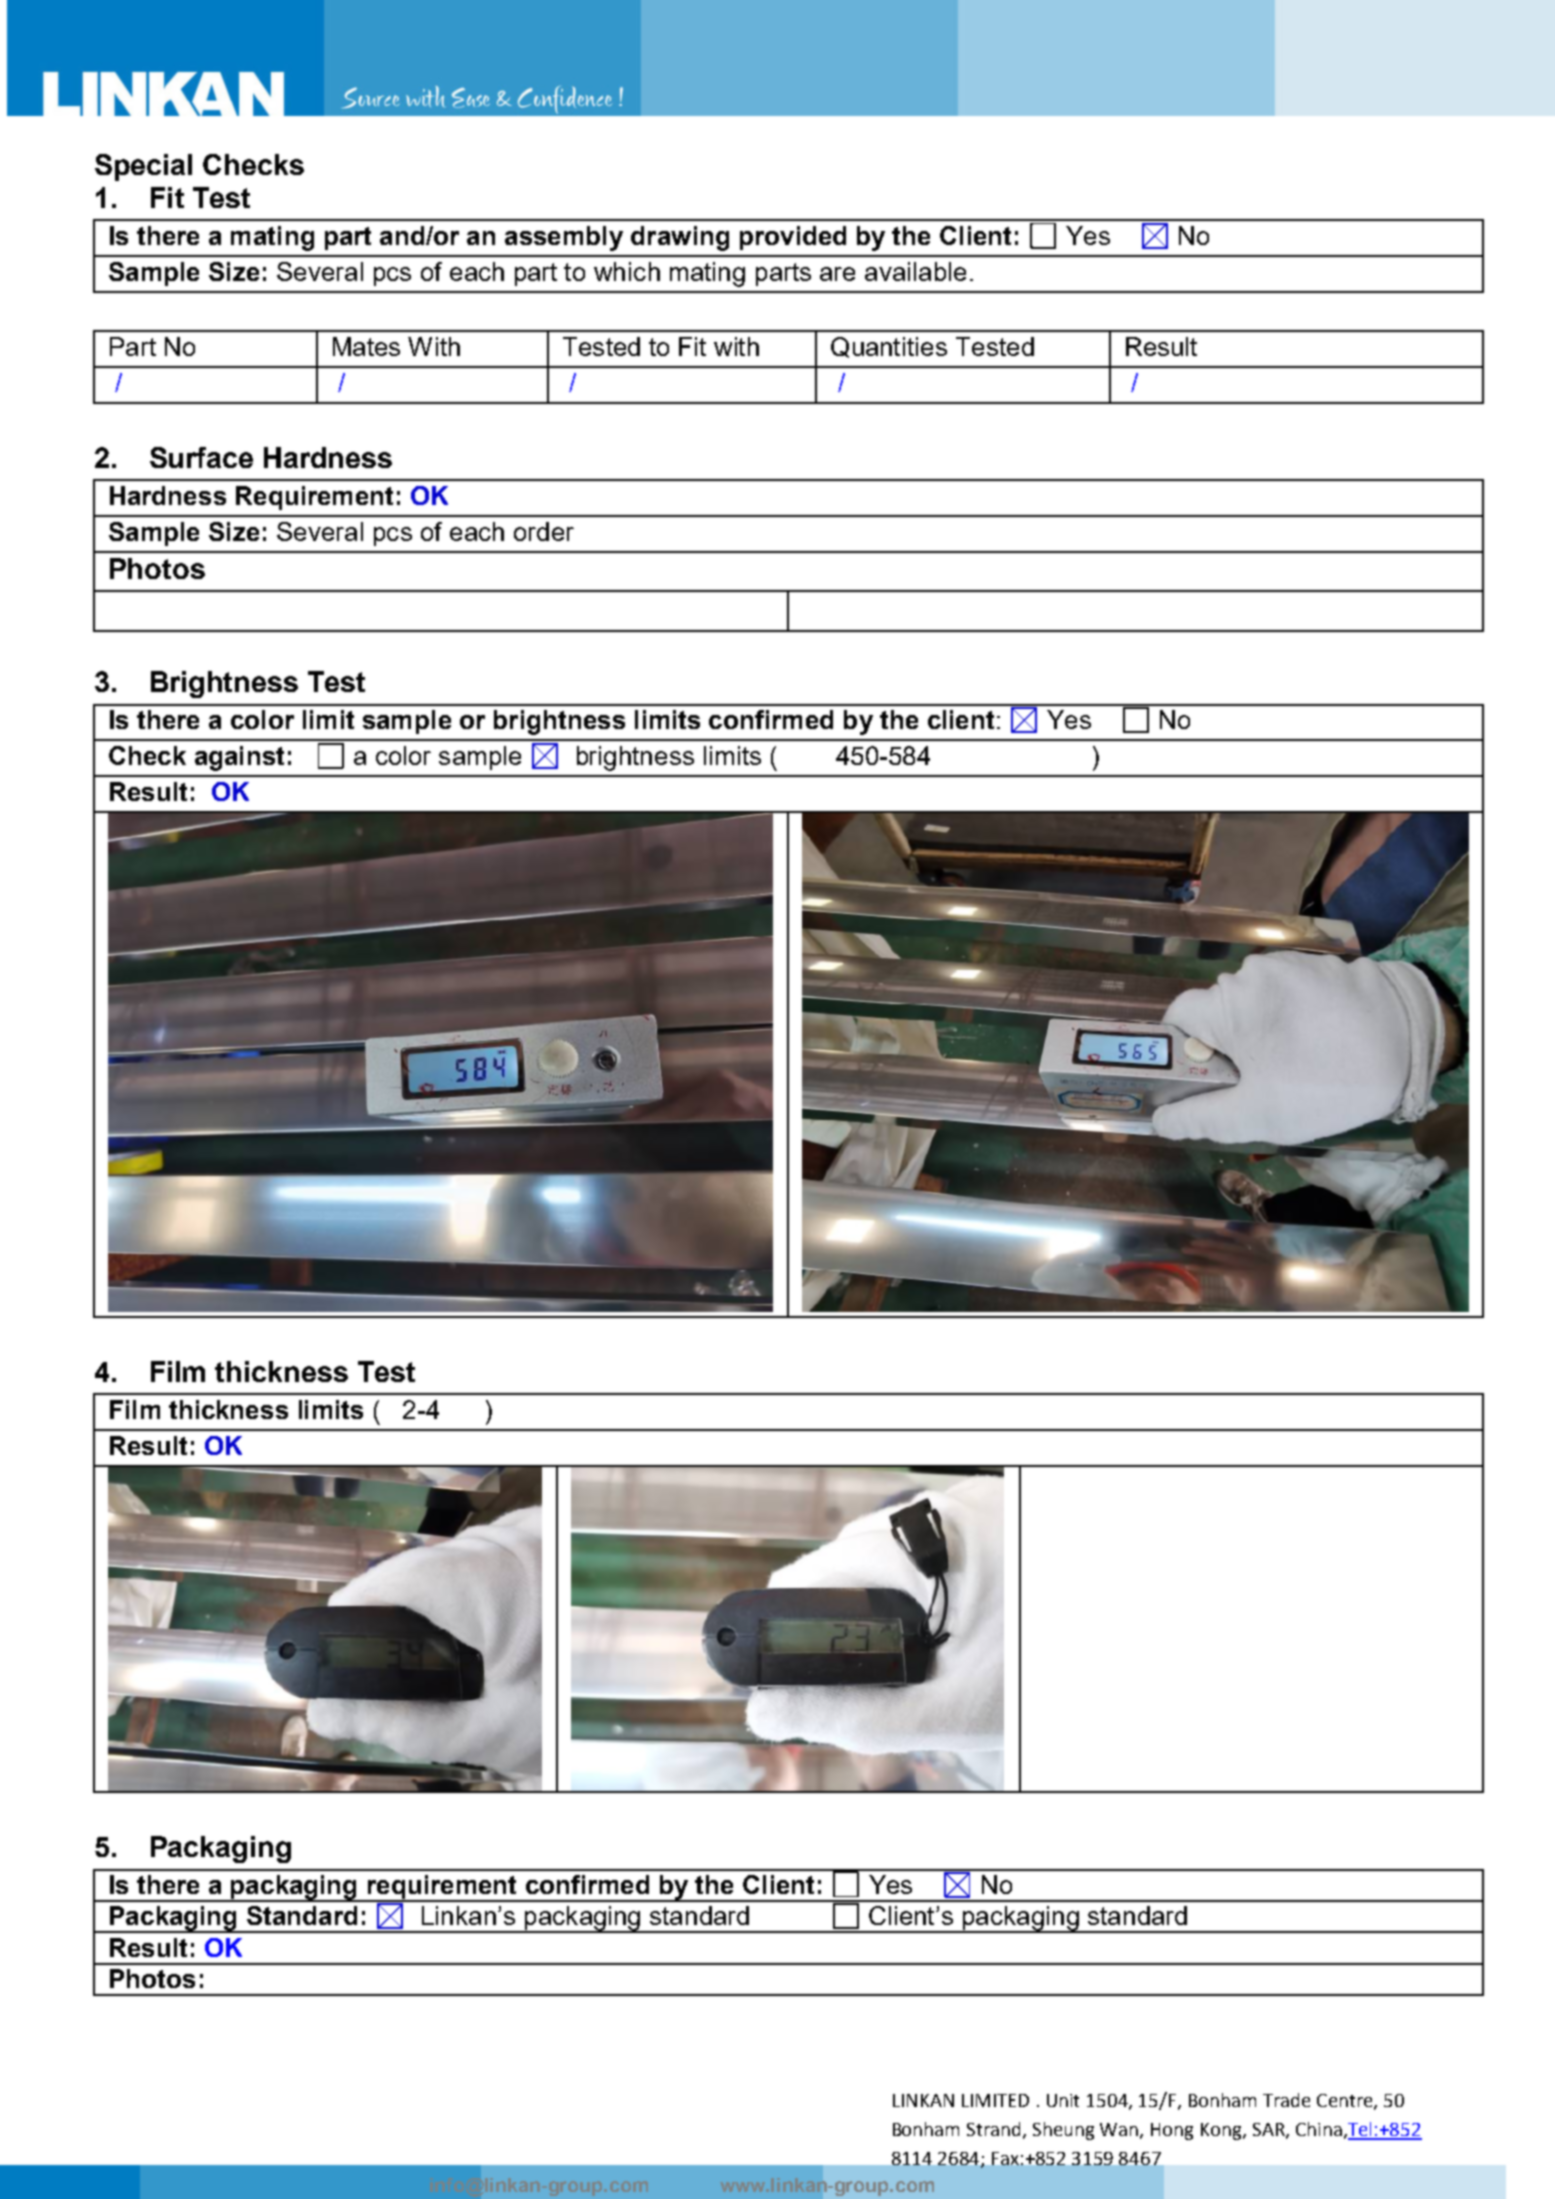 The image size is (1555, 2199). I want to click on provided, so click(793, 238).
